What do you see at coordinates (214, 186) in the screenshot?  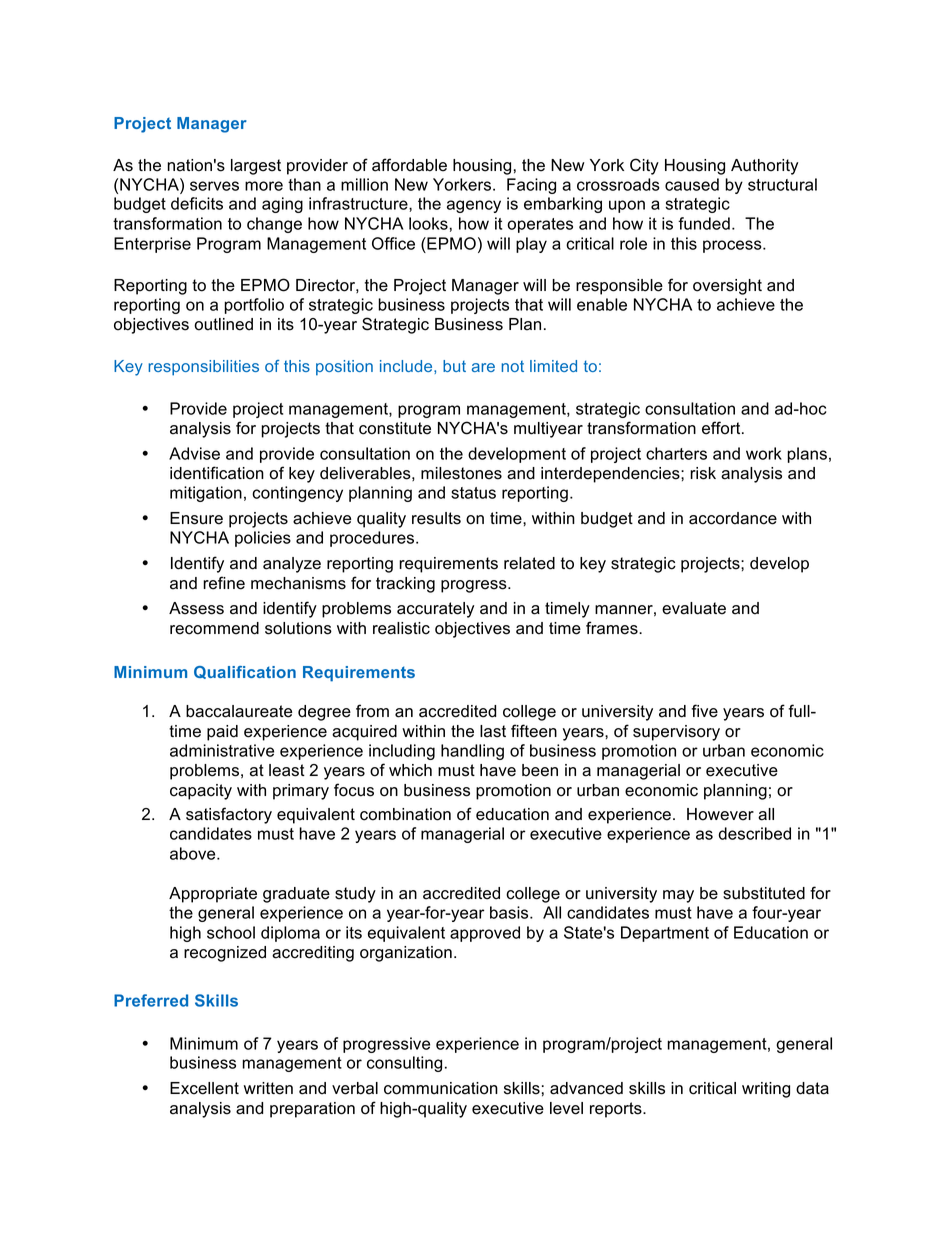 I see `serves` at bounding box center [214, 186].
